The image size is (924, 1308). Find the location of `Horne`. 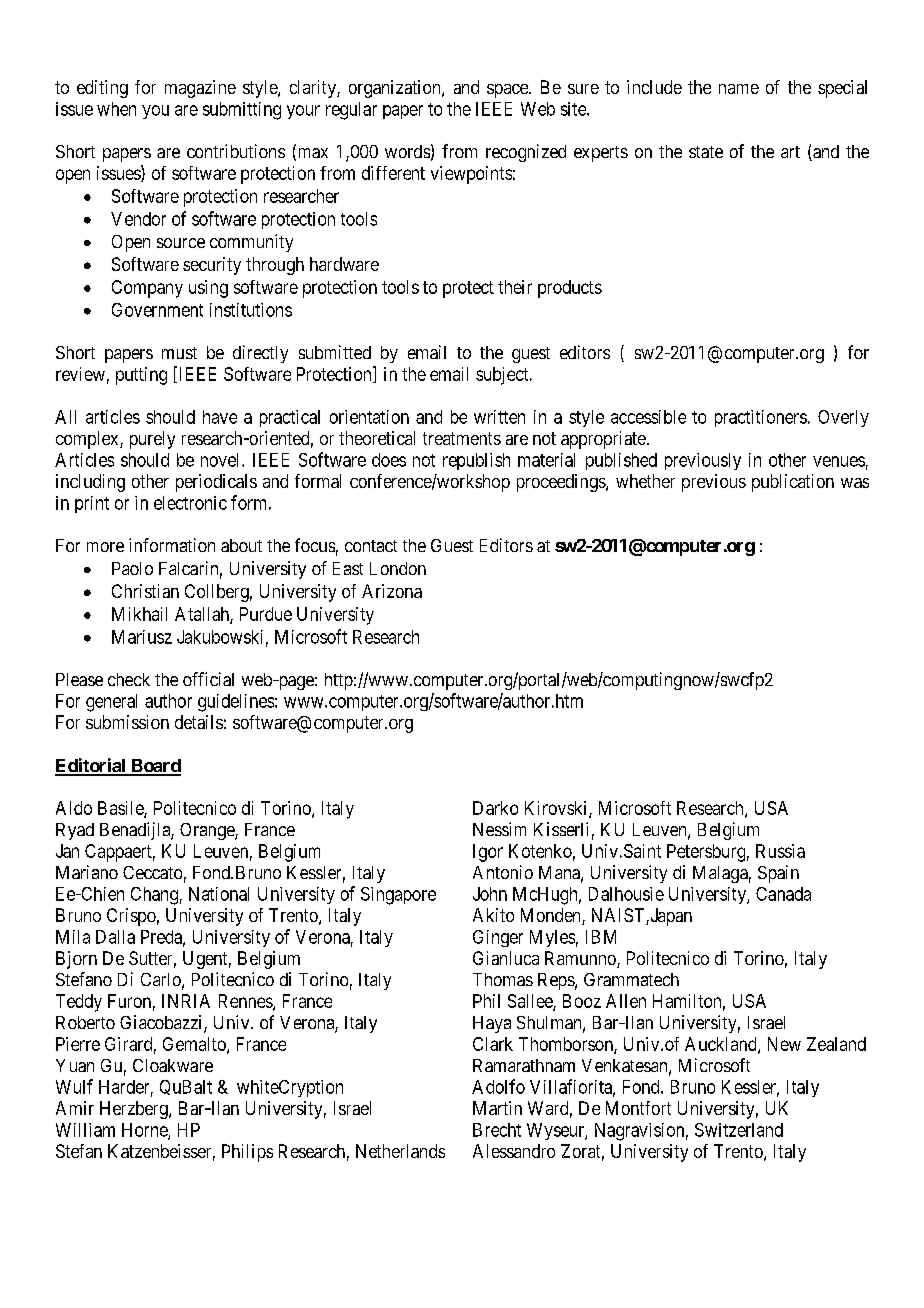

Horne is located at coordinates (145, 1131).
